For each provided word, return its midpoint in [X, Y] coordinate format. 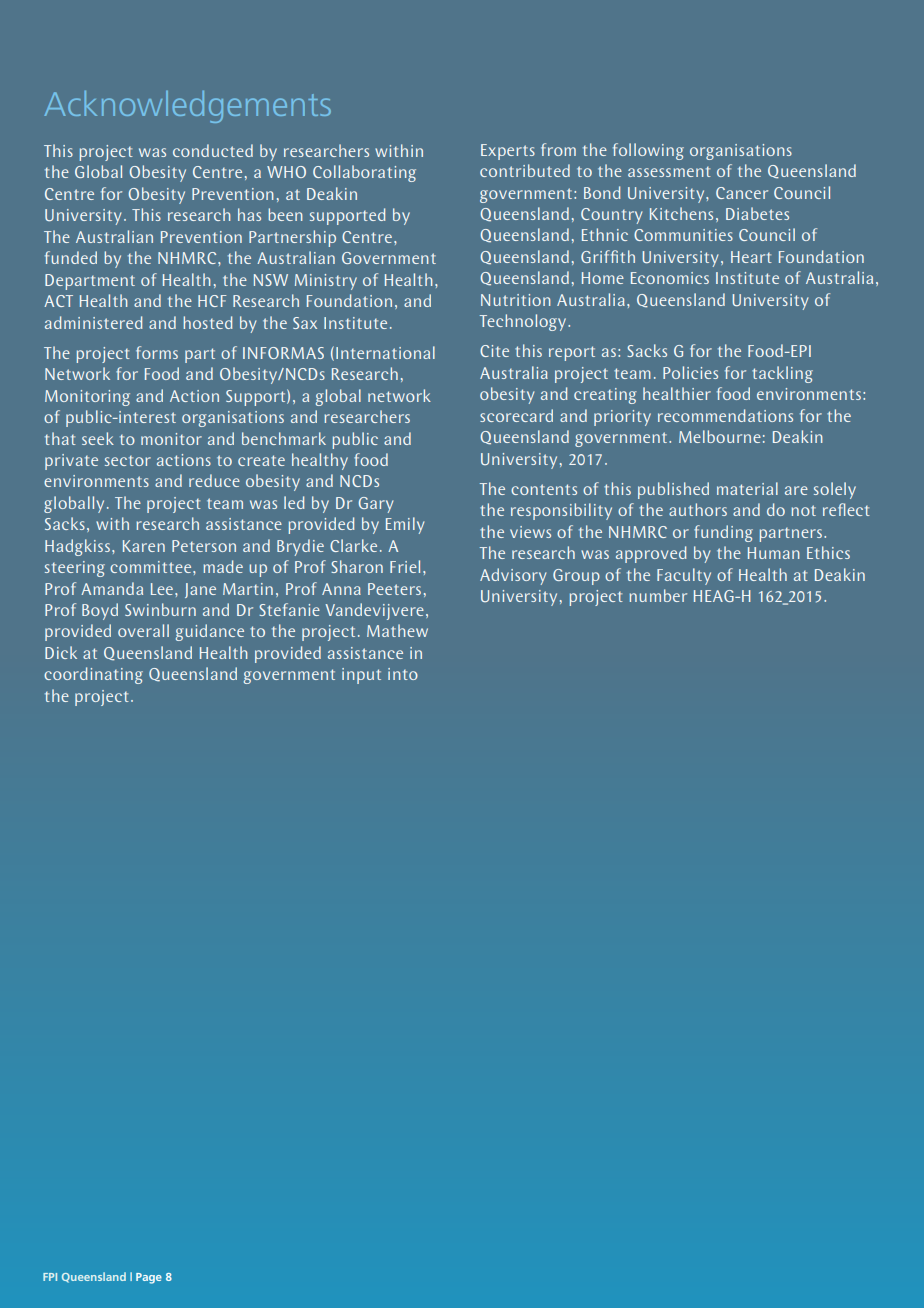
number [658, 595]
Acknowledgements [187, 107]
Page [149, 1278]
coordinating [93, 675]
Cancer [742, 193]
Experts [508, 152]
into [403, 674]
